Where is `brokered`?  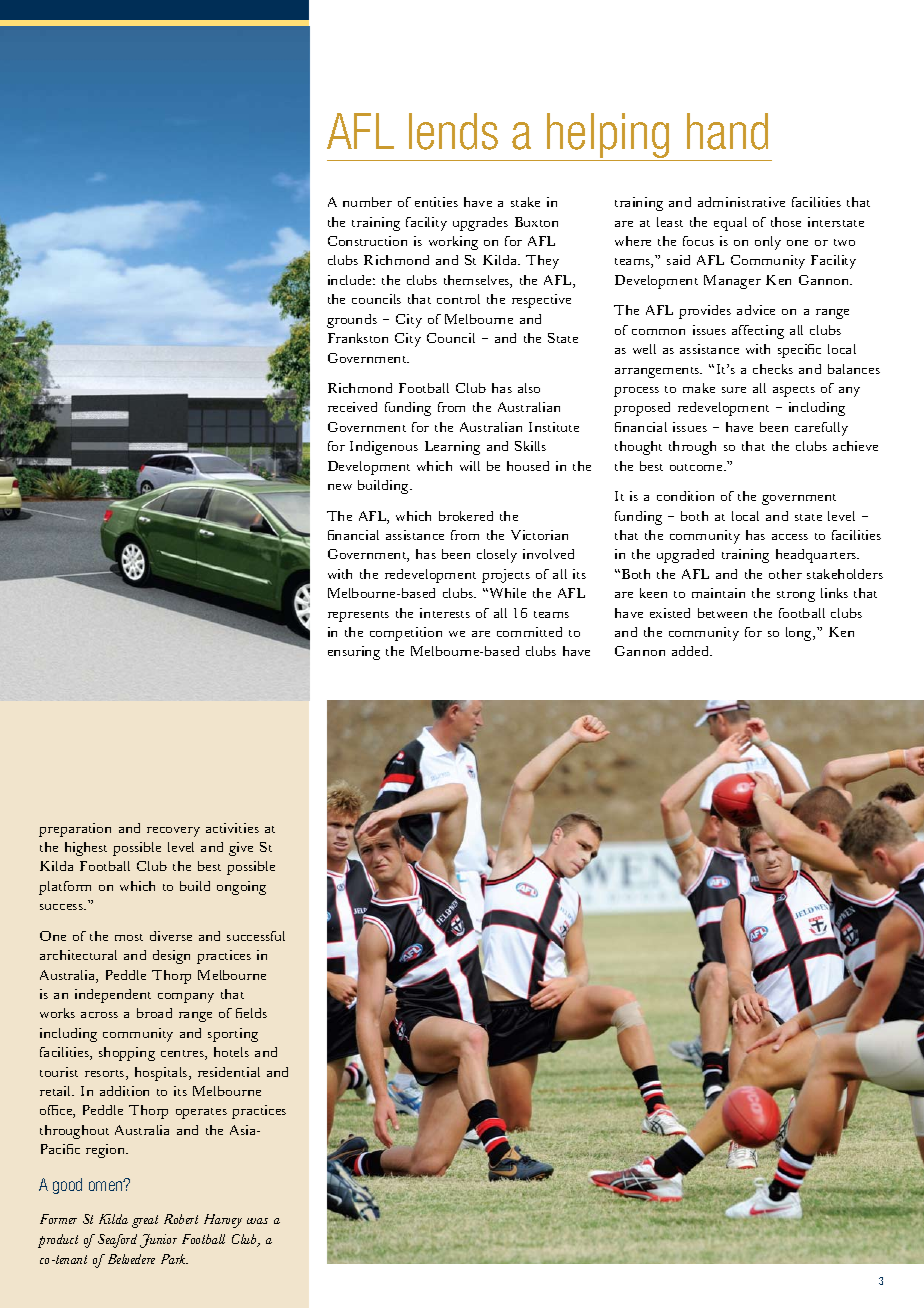
brokered is located at coordinates (466, 516).
